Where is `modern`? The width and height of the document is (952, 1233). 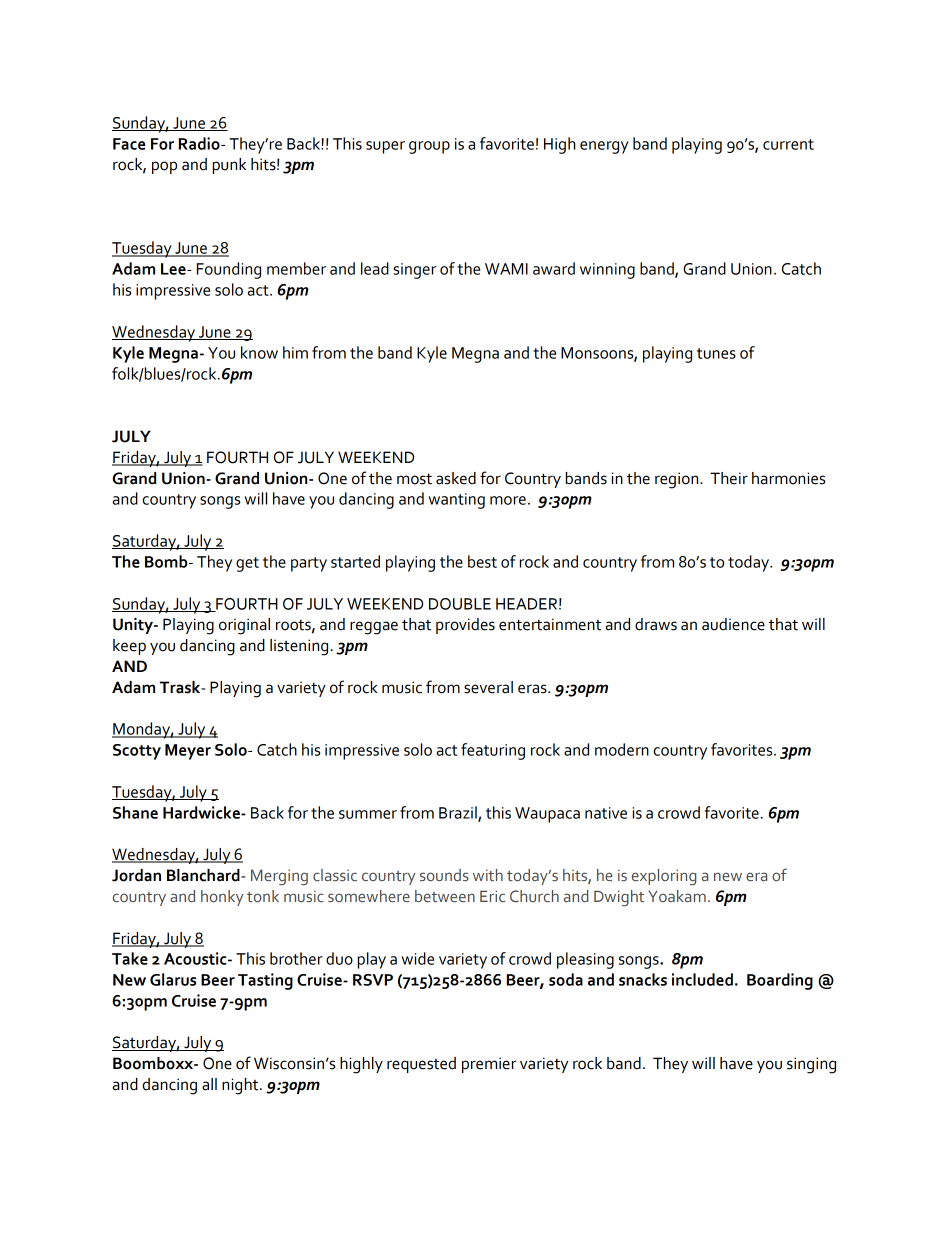
modern is located at coordinates (622, 749).
